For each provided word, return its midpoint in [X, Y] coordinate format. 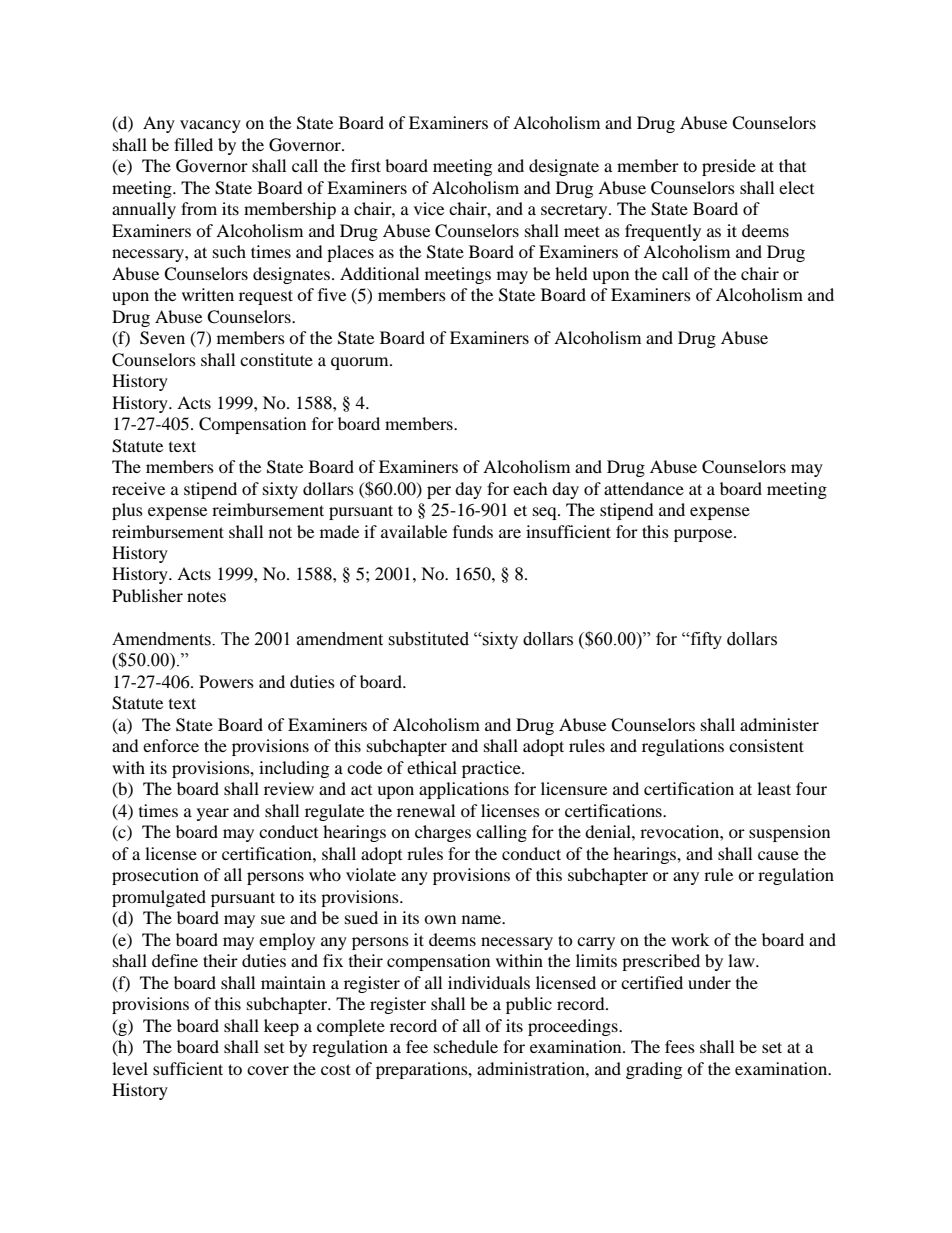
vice [429, 208]
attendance [644, 488]
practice [492, 769]
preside [729, 167]
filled [193, 144]
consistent [766, 745]
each [530, 488]
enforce [171, 745]
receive [138, 488]
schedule [466, 1046]
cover [268, 1070]
